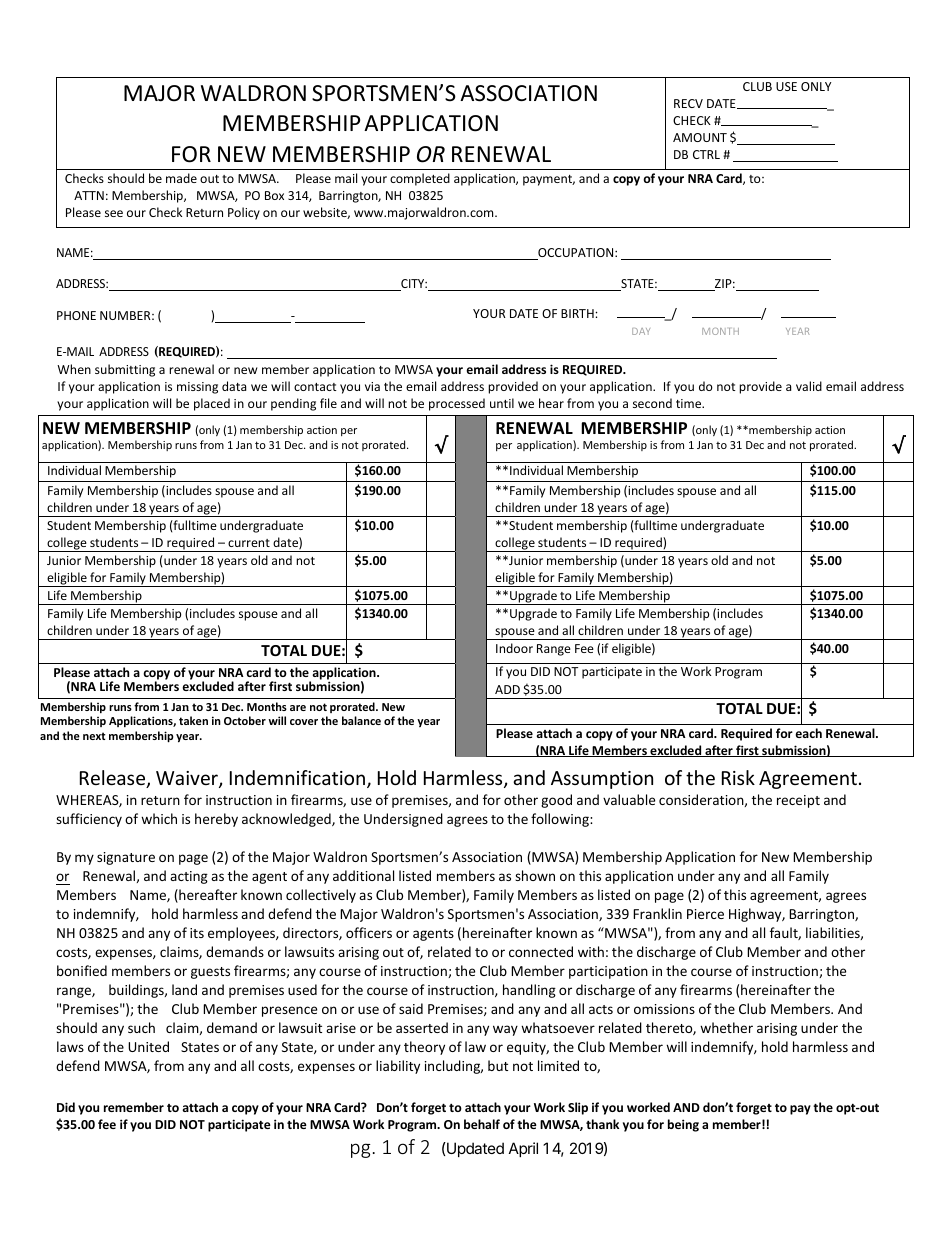 This screenshot has width=952, height=1233. What do you see at coordinates (181, 178) in the screenshot?
I see `made` at bounding box center [181, 178].
